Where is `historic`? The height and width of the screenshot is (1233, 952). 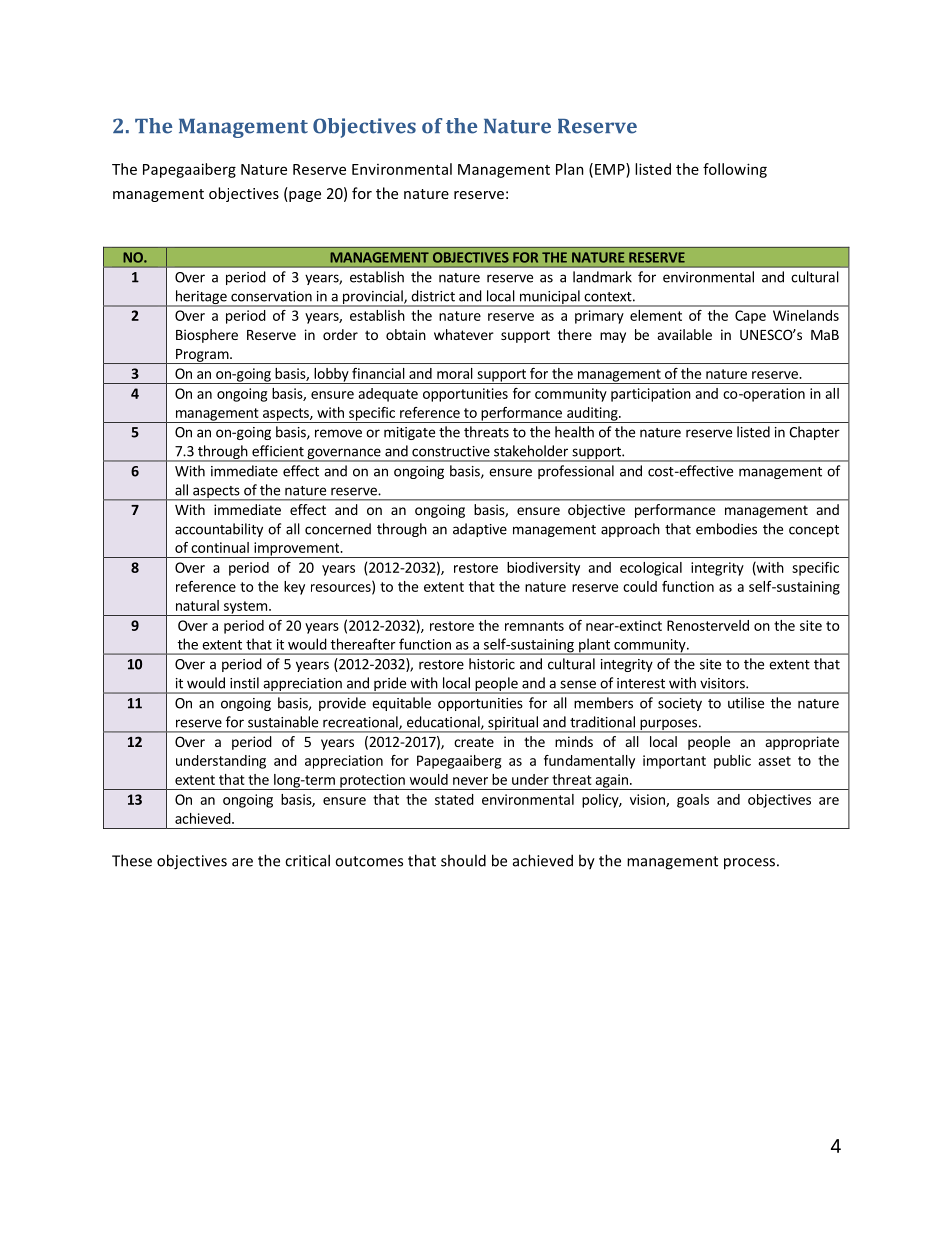
historic is located at coordinates (492, 664).
